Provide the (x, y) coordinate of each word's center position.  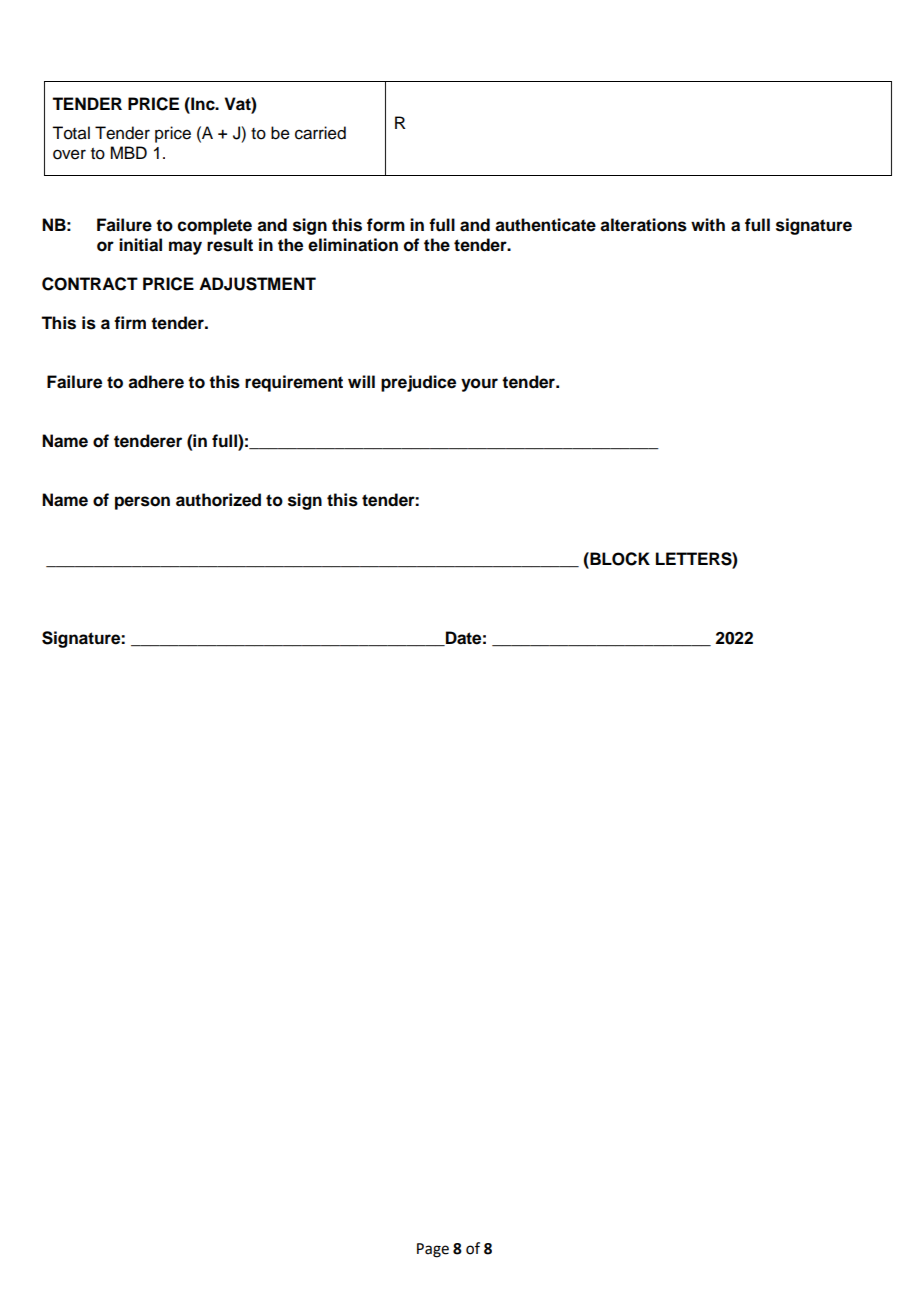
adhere (156, 382)
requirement (294, 383)
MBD (128, 152)
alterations (643, 225)
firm (130, 322)
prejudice (418, 383)
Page (433, 1250)
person (142, 503)
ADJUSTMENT (257, 284)
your (479, 385)
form (386, 225)
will (361, 381)
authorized (218, 500)
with (708, 224)
